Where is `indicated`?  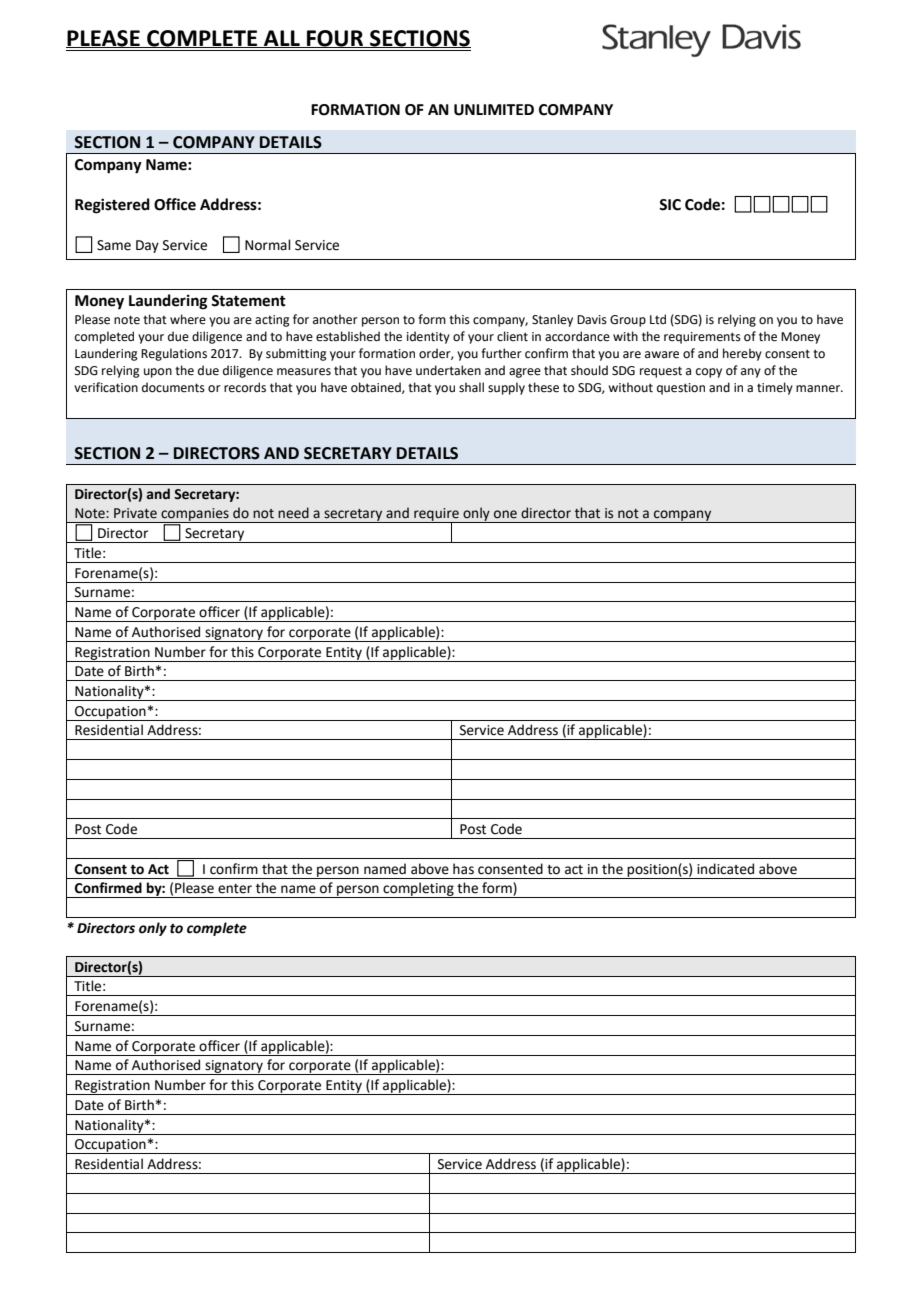 indicated is located at coordinates (725, 869).
